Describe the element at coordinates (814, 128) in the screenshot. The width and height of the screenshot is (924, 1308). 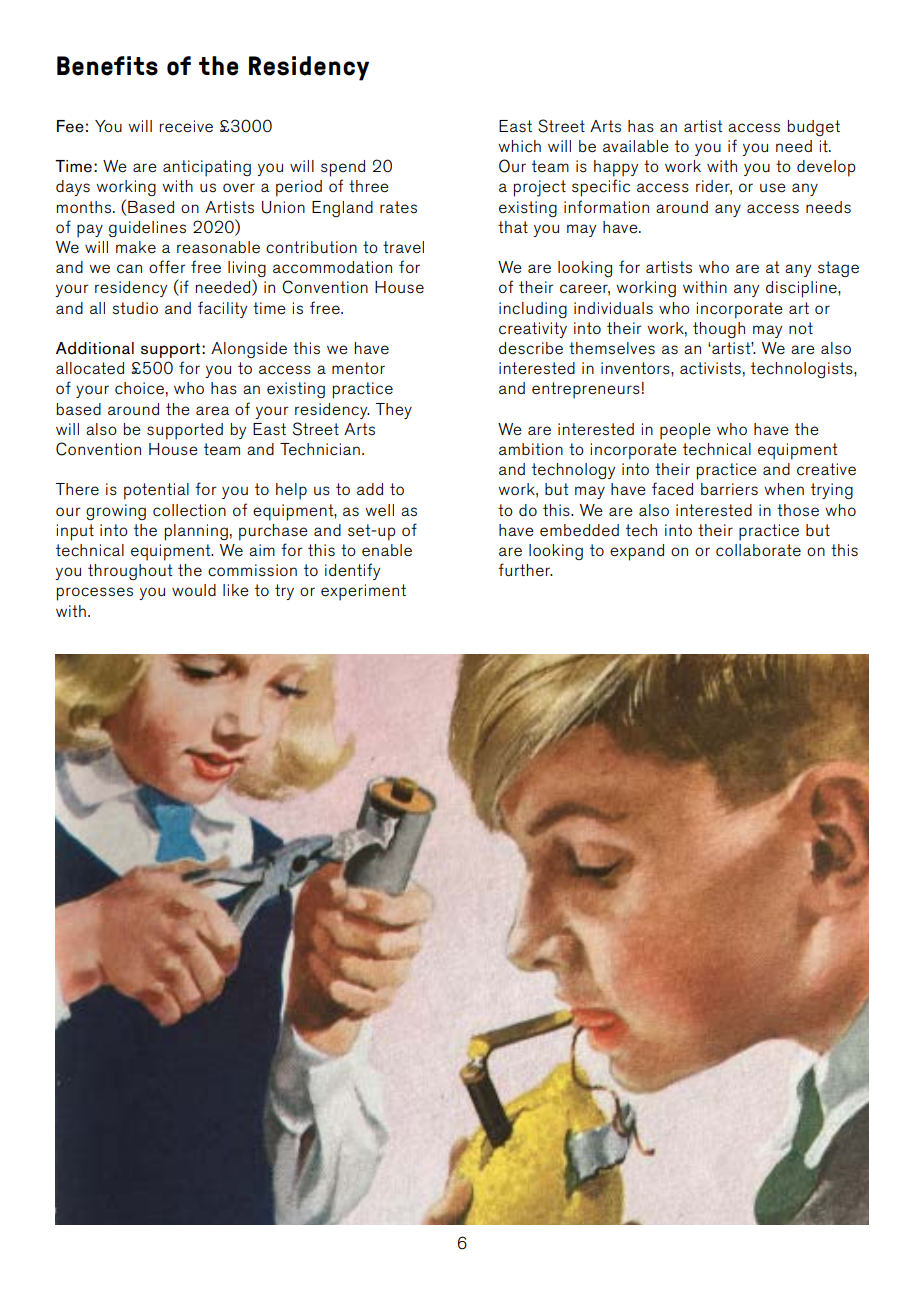
I see `budget` at that location.
